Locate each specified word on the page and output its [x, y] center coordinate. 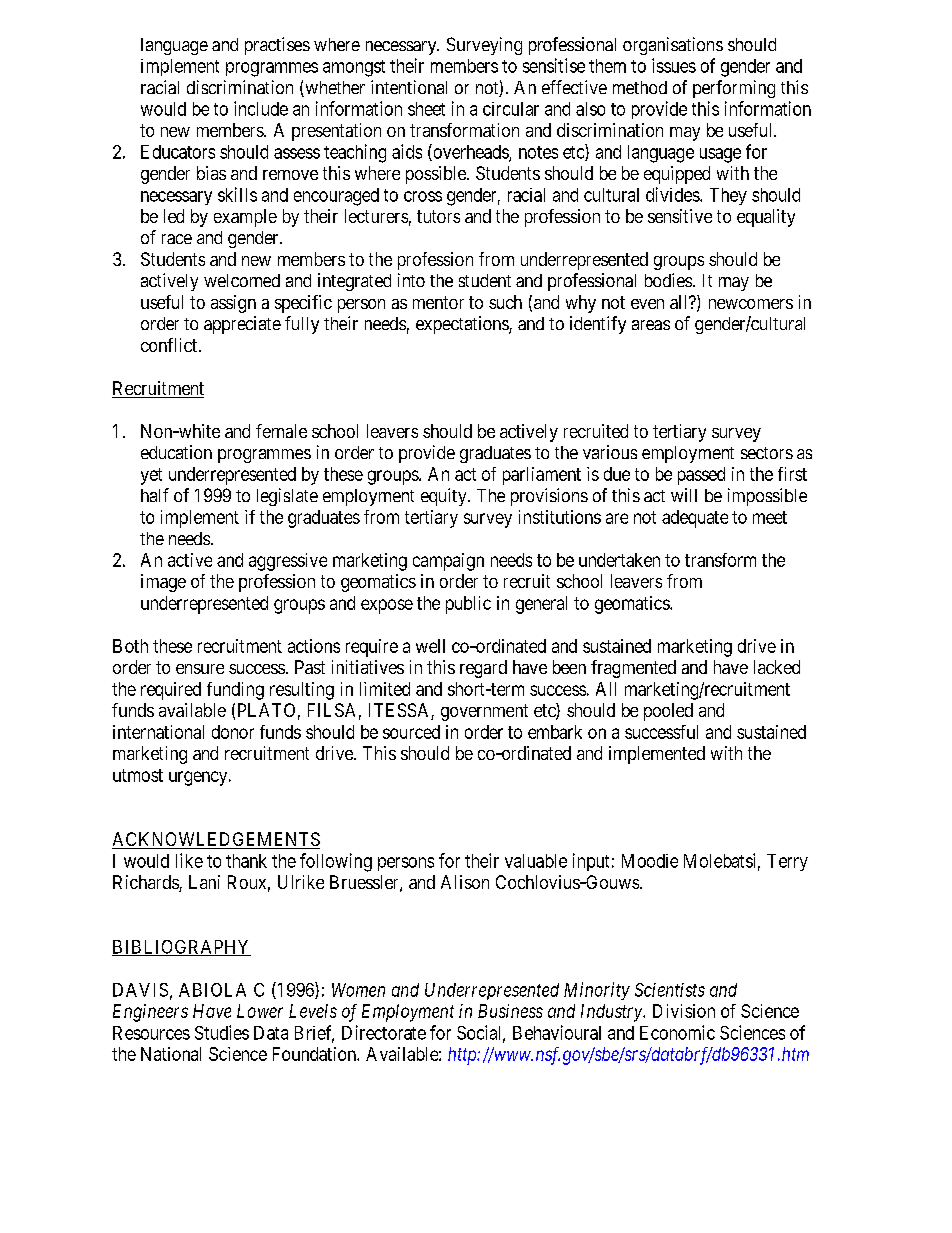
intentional [409, 87]
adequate [695, 519]
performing [734, 89]
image [163, 583]
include [261, 108]
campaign [448, 562]
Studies [222, 1032]
